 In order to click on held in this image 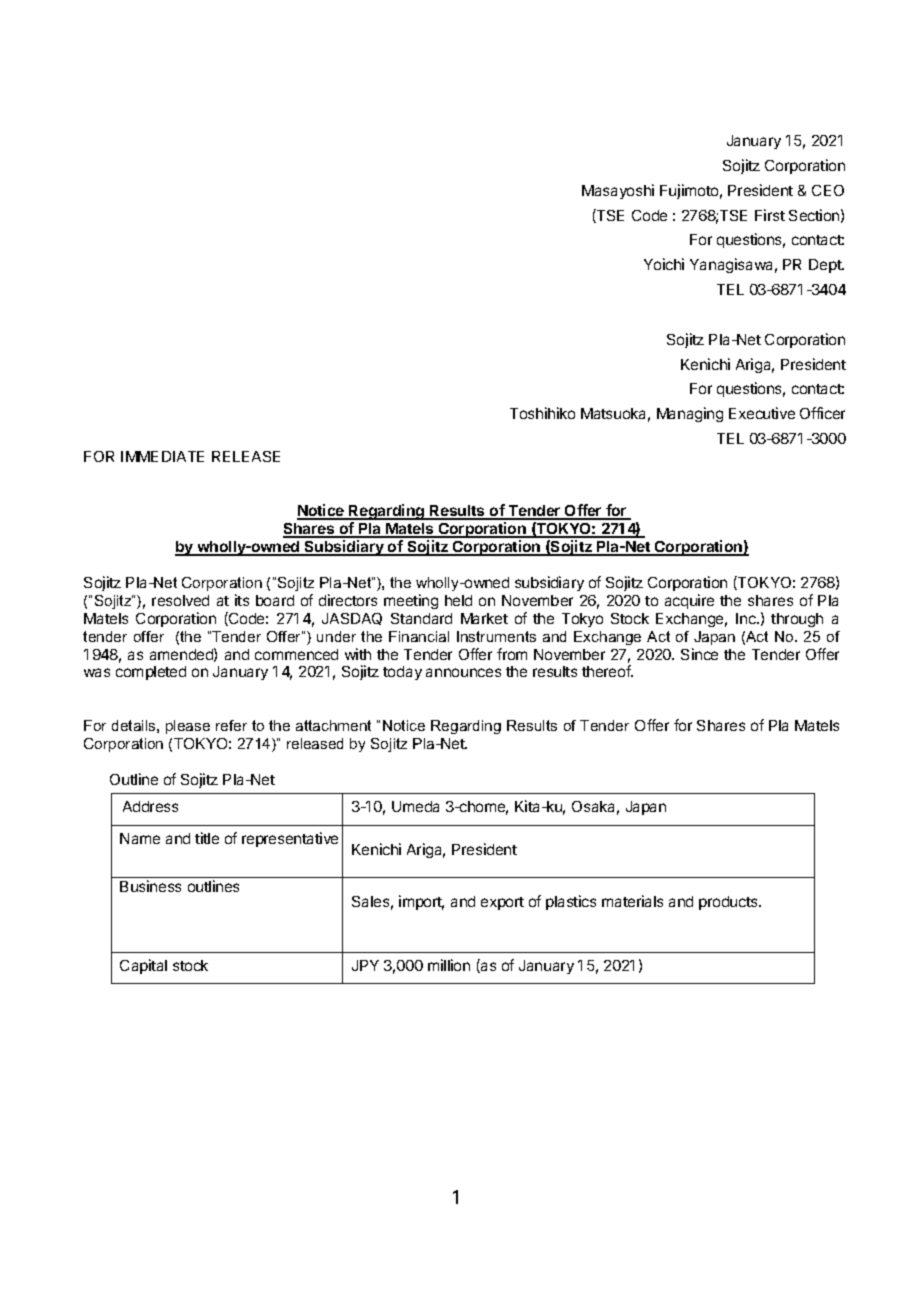, I will do `click(458, 600)`.
